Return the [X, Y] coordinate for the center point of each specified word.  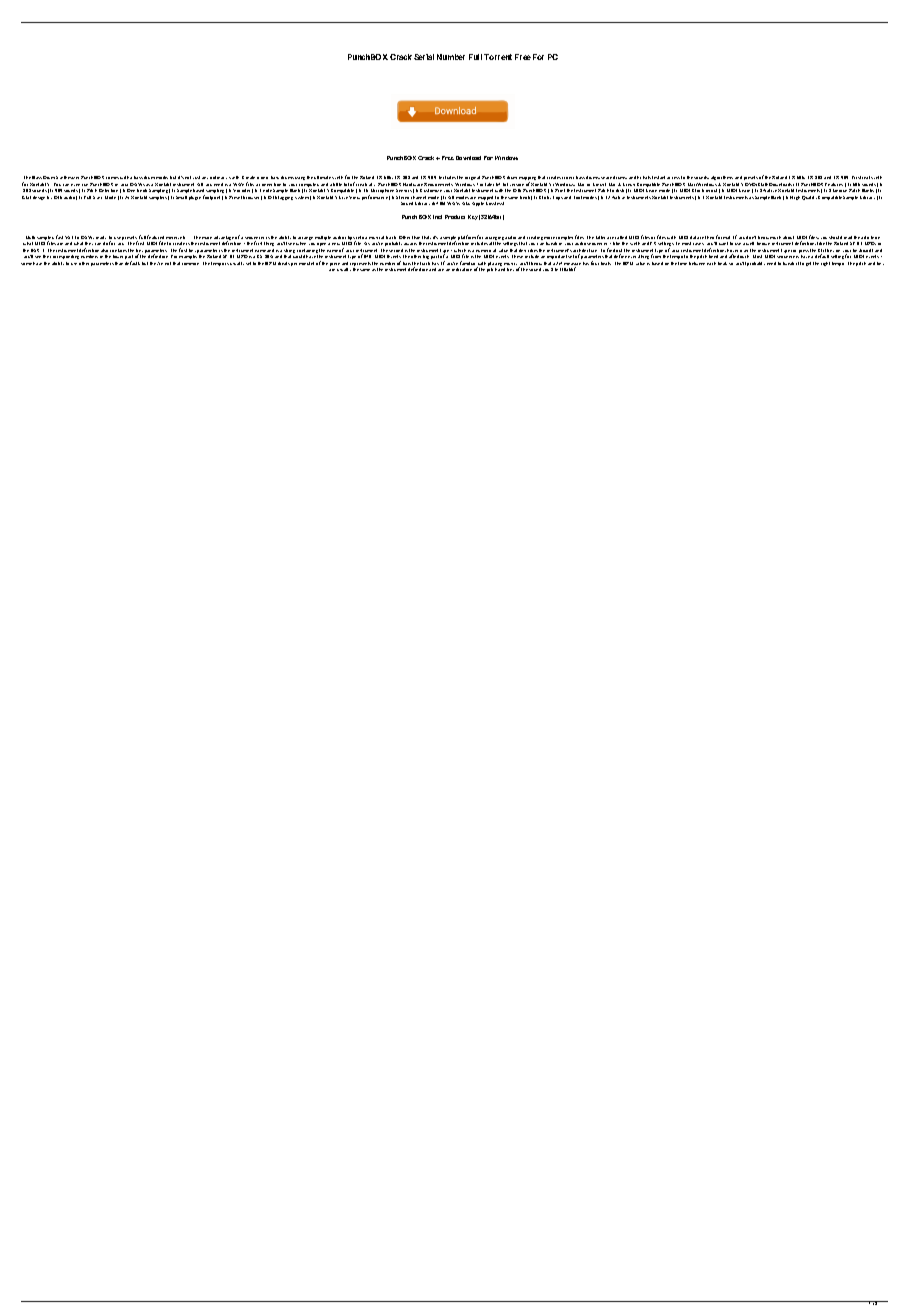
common [190, 264]
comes [112, 178]
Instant [660, 177]
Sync [97, 197]
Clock [698, 190]
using [300, 178]
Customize [431, 190]
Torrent [498, 57]
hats [647, 177]
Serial [424, 57]
